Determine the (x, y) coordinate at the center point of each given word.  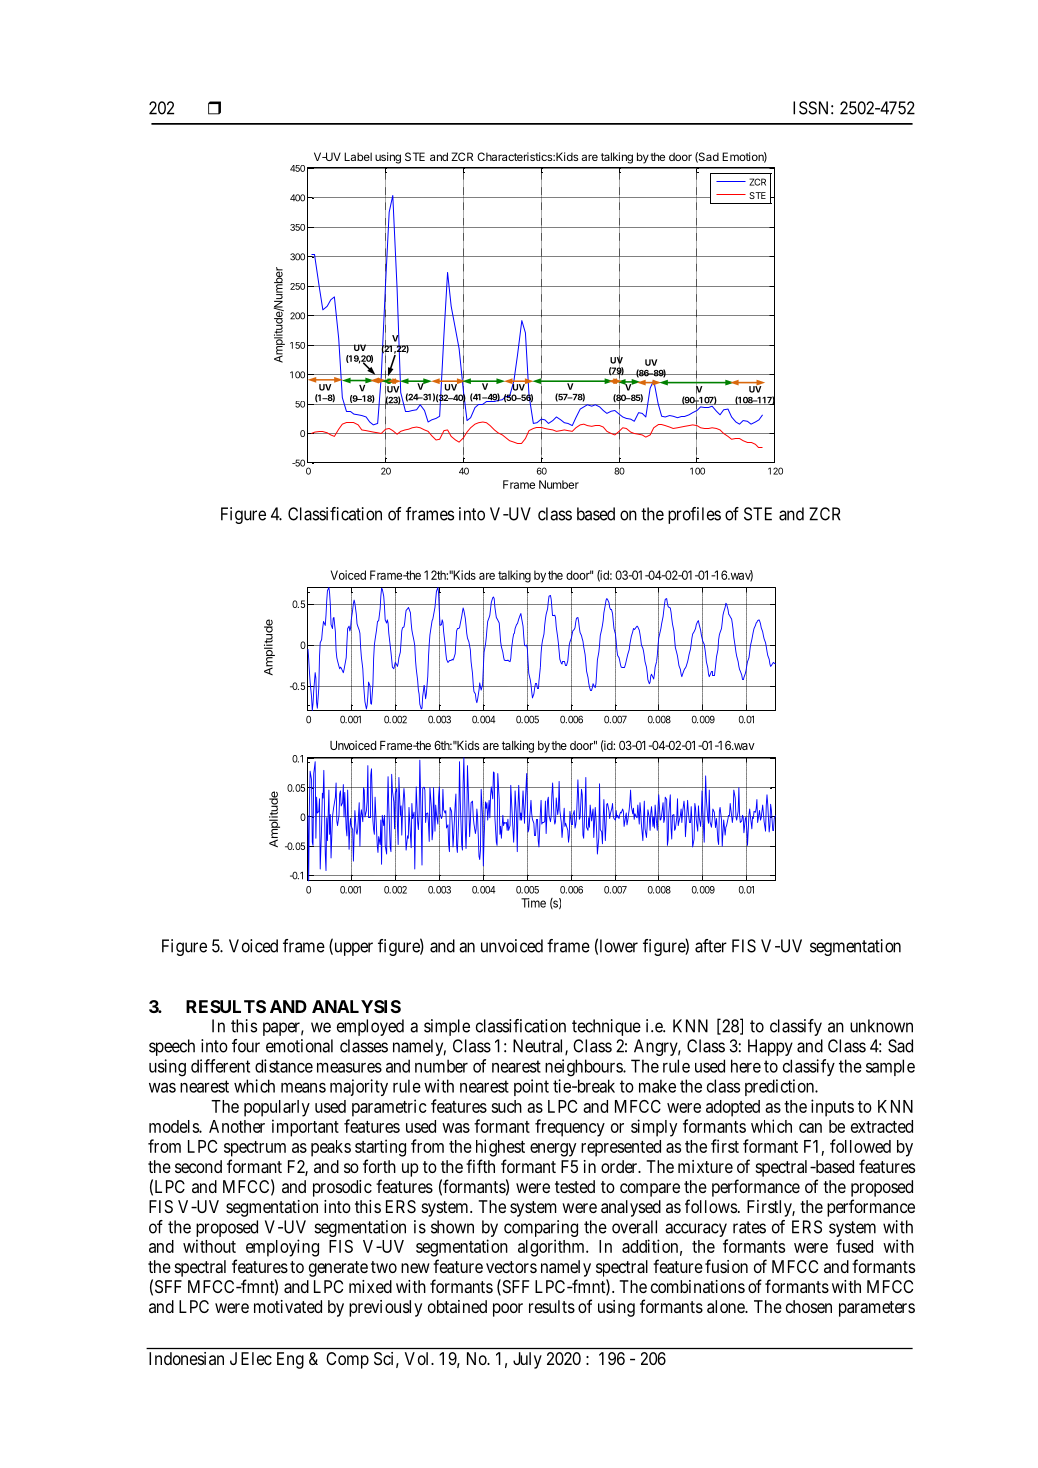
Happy (770, 1047)
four (246, 1046)
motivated (288, 1306)
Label (358, 156)
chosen (809, 1306)
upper (352, 949)
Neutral (539, 1047)
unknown (881, 1026)
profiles (694, 515)
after (711, 946)
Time (533, 903)
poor (508, 1310)
